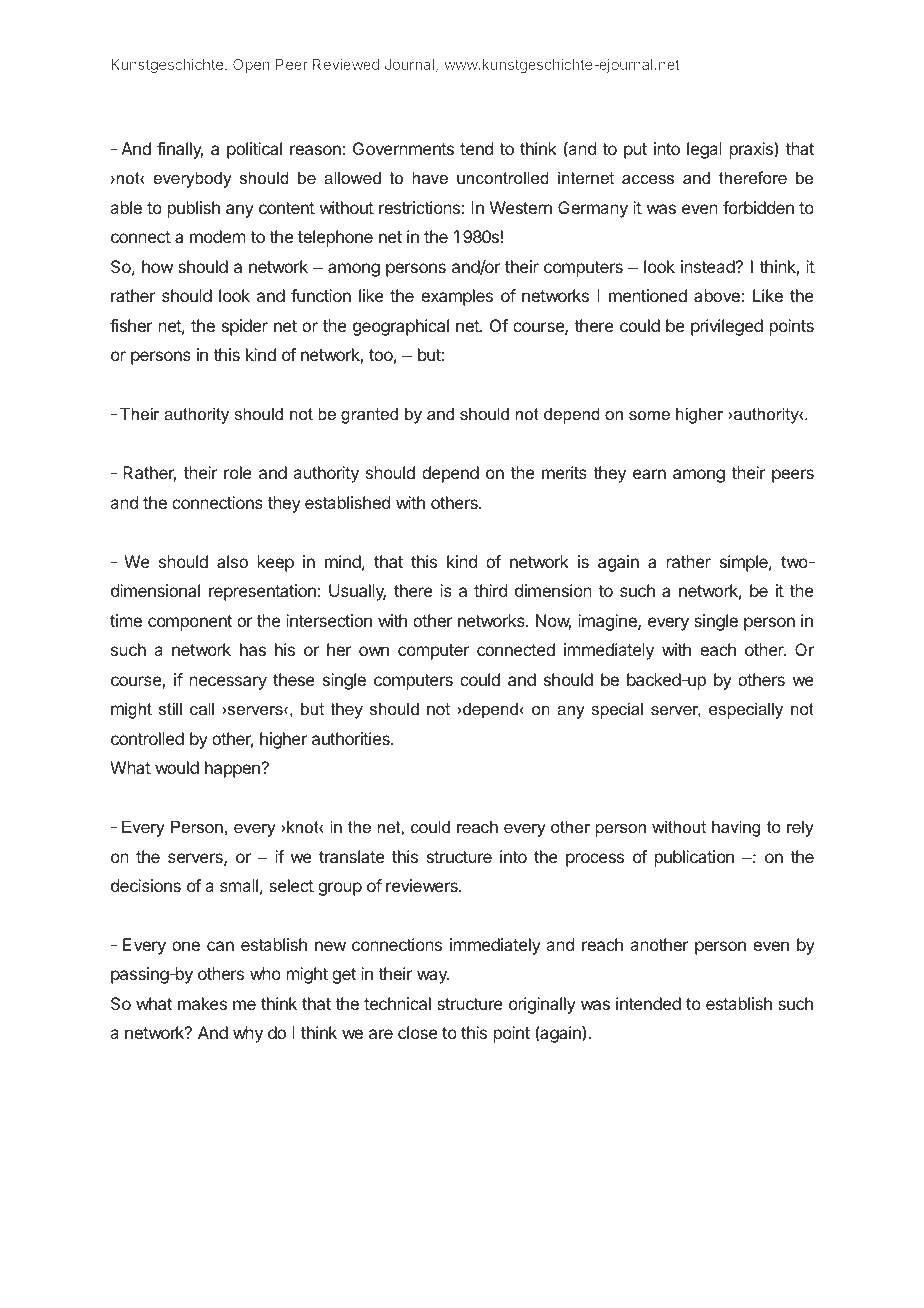 Image resolution: width=924 pixels, height=1308 pixels. I want to click on also, so click(232, 561).
